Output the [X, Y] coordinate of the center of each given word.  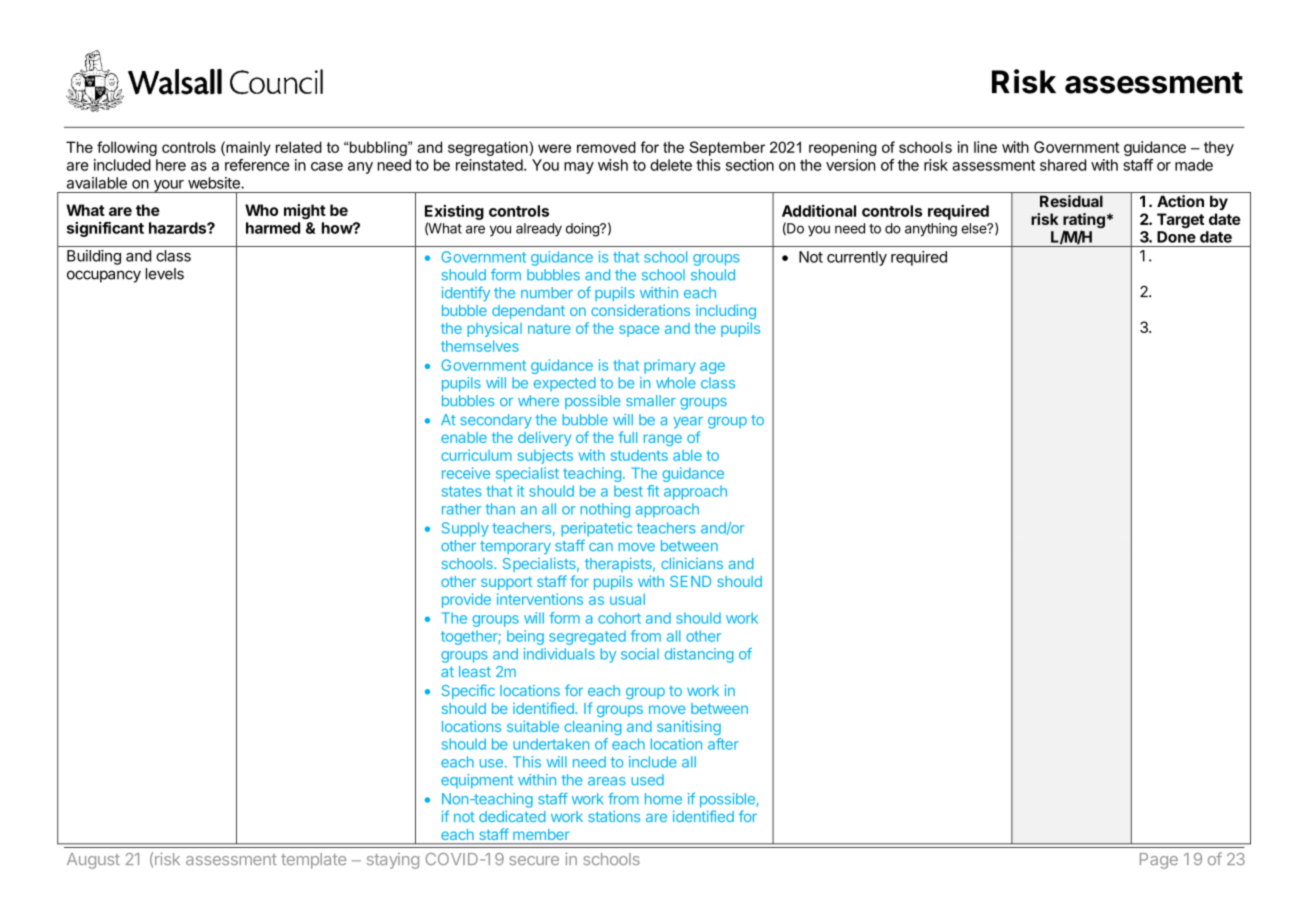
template [313, 861]
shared [1063, 165]
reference [257, 165]
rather [461, 509]
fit [653, 491]
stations [614, 816]
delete [671, 165]
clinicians [692, 563]
